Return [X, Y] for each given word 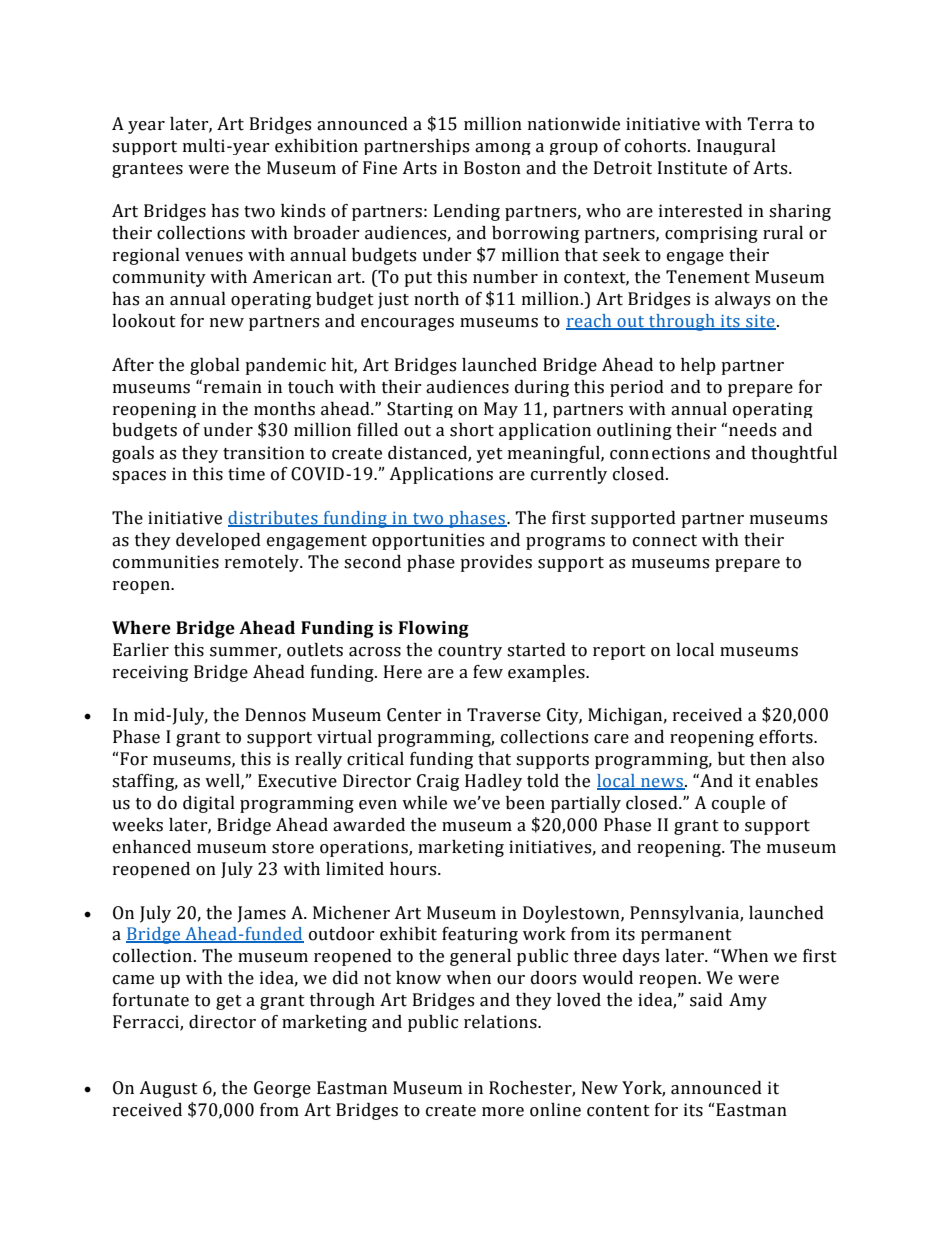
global [215, 366]
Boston [492, 168]
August [168, 1089]
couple [738, 804]
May [501, 410]
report [619, 652]
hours [414, 869]
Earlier [141, 650]
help [698, 366]
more [503, 1112]
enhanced [152, 847]
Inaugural [736, 147]
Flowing [434, 629]
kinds [303, 211]
